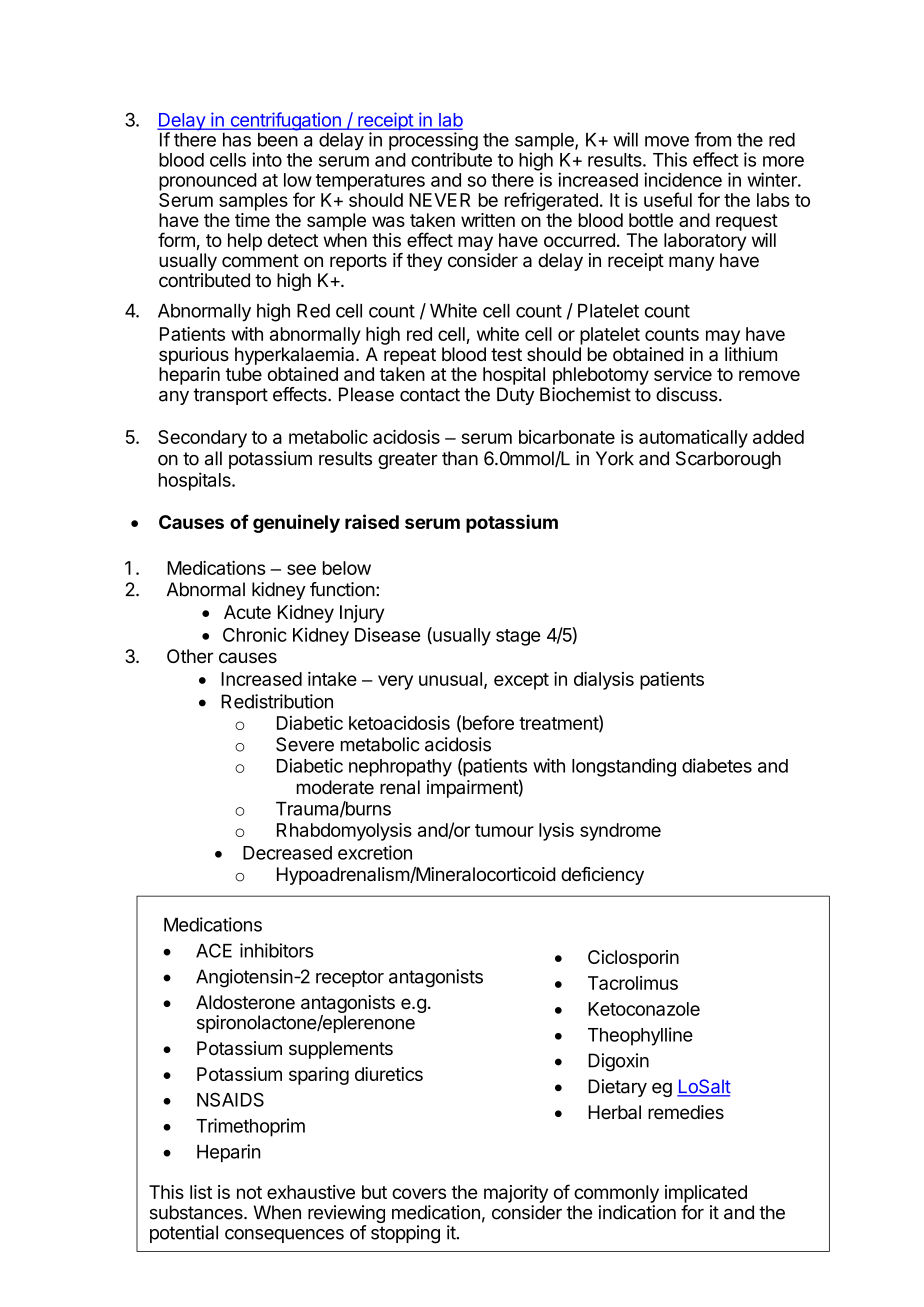 Image resolution: width=924 pixels, height=1307 pixels. Describe the element at coordinates (515, 396) in the document. I see `Duty` at that location.
